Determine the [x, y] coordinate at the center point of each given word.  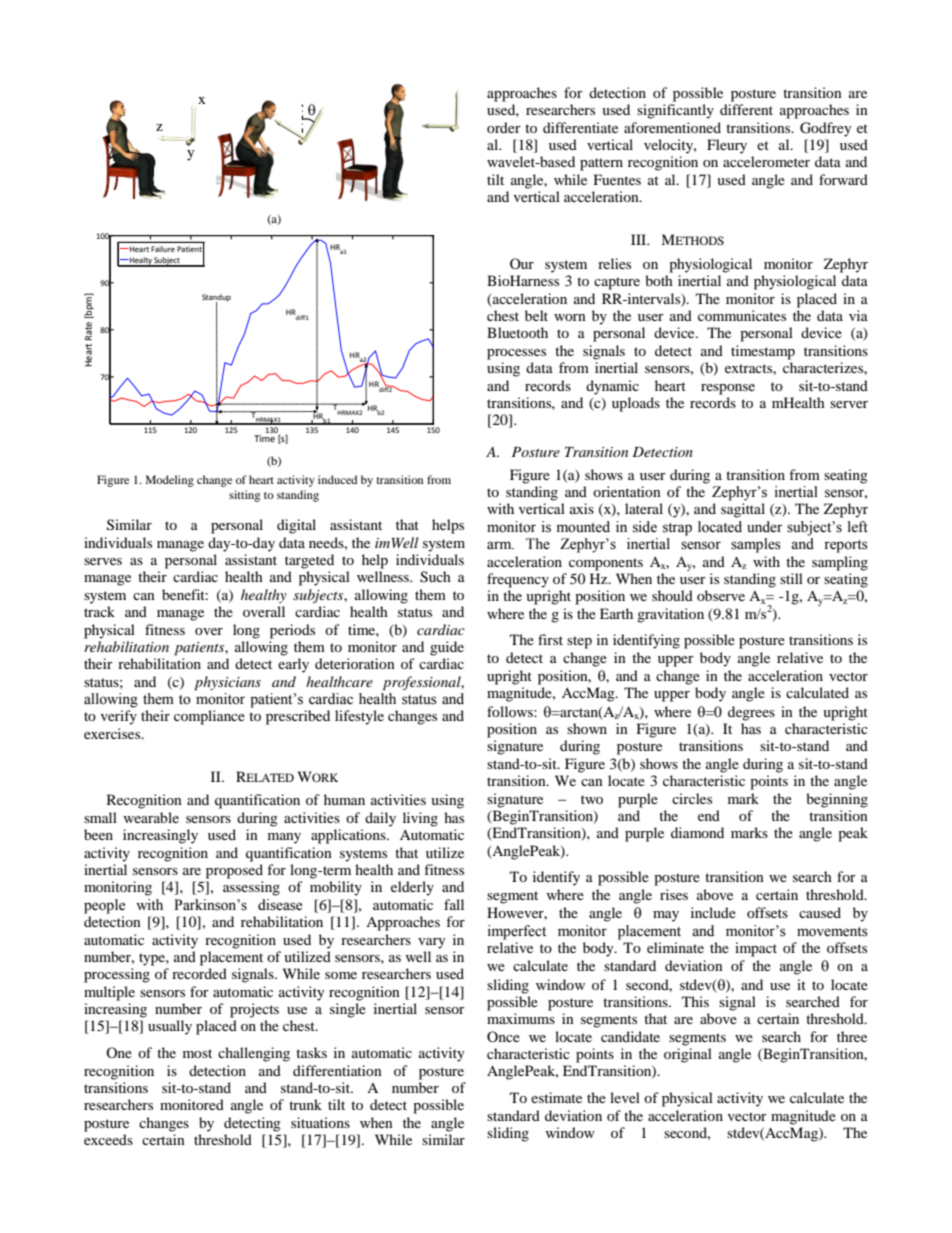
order [504, 127]
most [197, 1053]
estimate [556, 1097]
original [688, 1055]
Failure [163, 249]
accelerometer [766, 161]
